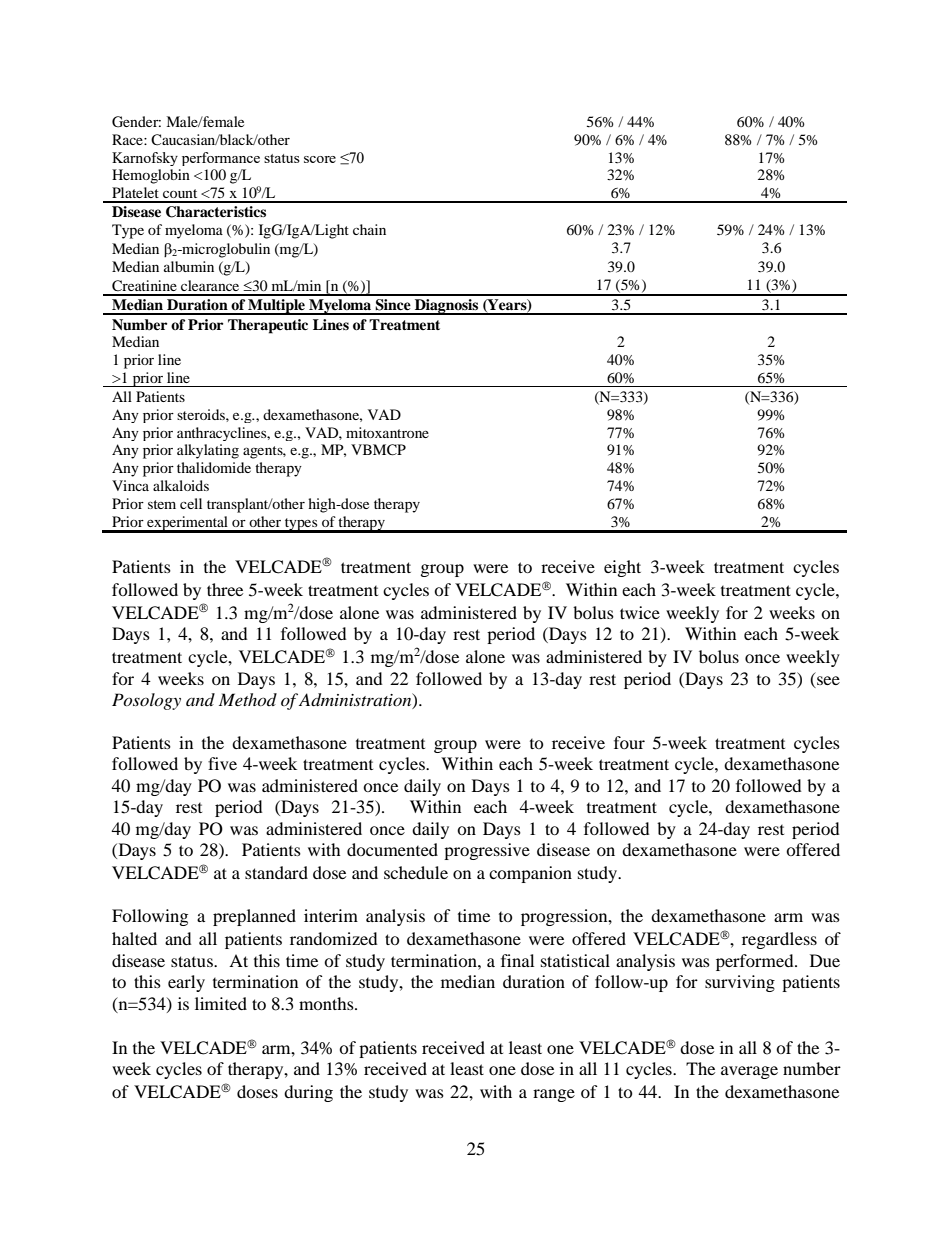 The image size is (952, 1233). What do you see at coordinates (622, 568) in the document?
I see `eight` at bounding box center [622, 568].
